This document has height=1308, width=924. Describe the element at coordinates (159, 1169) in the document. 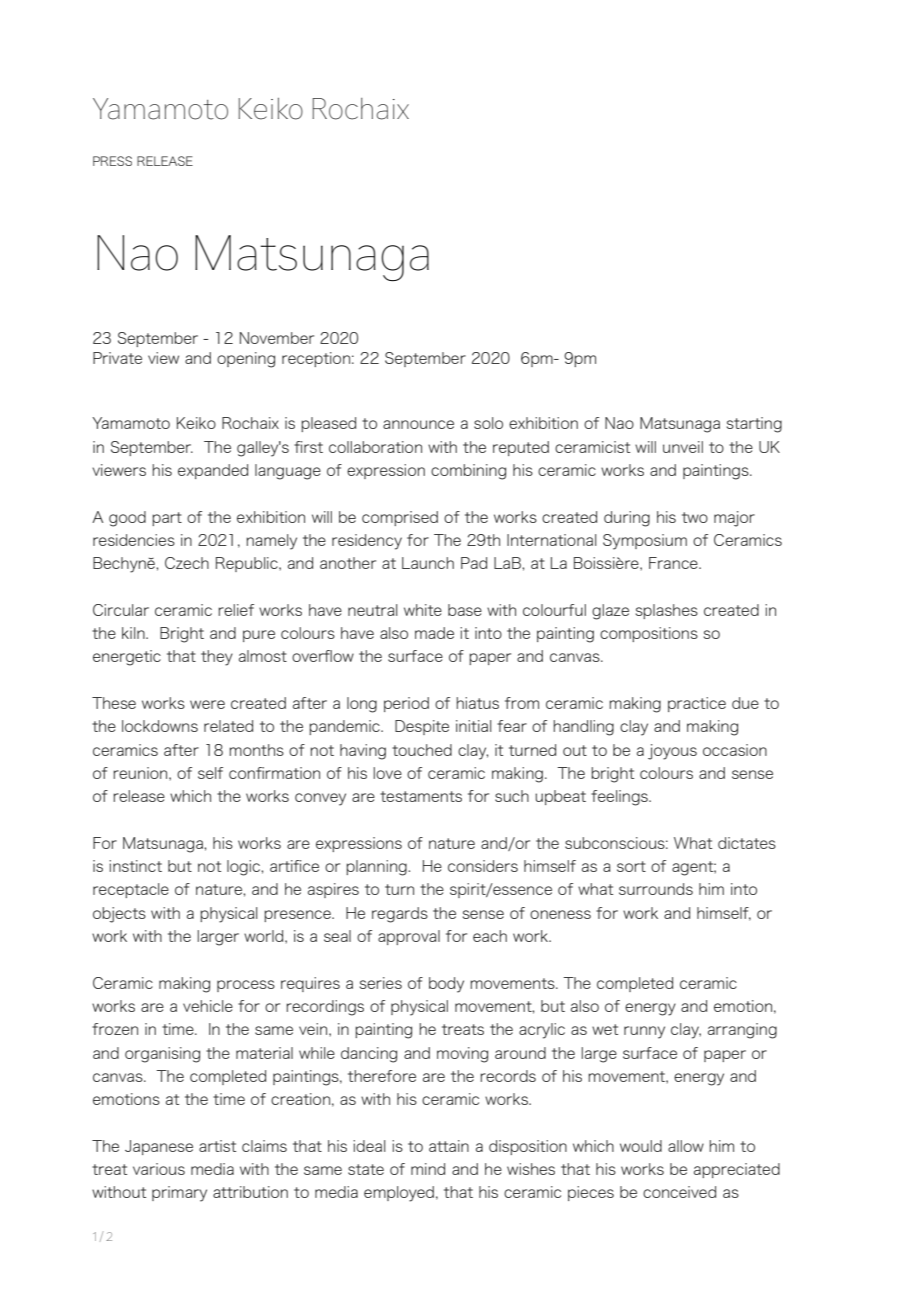

I see `various` at that location.
